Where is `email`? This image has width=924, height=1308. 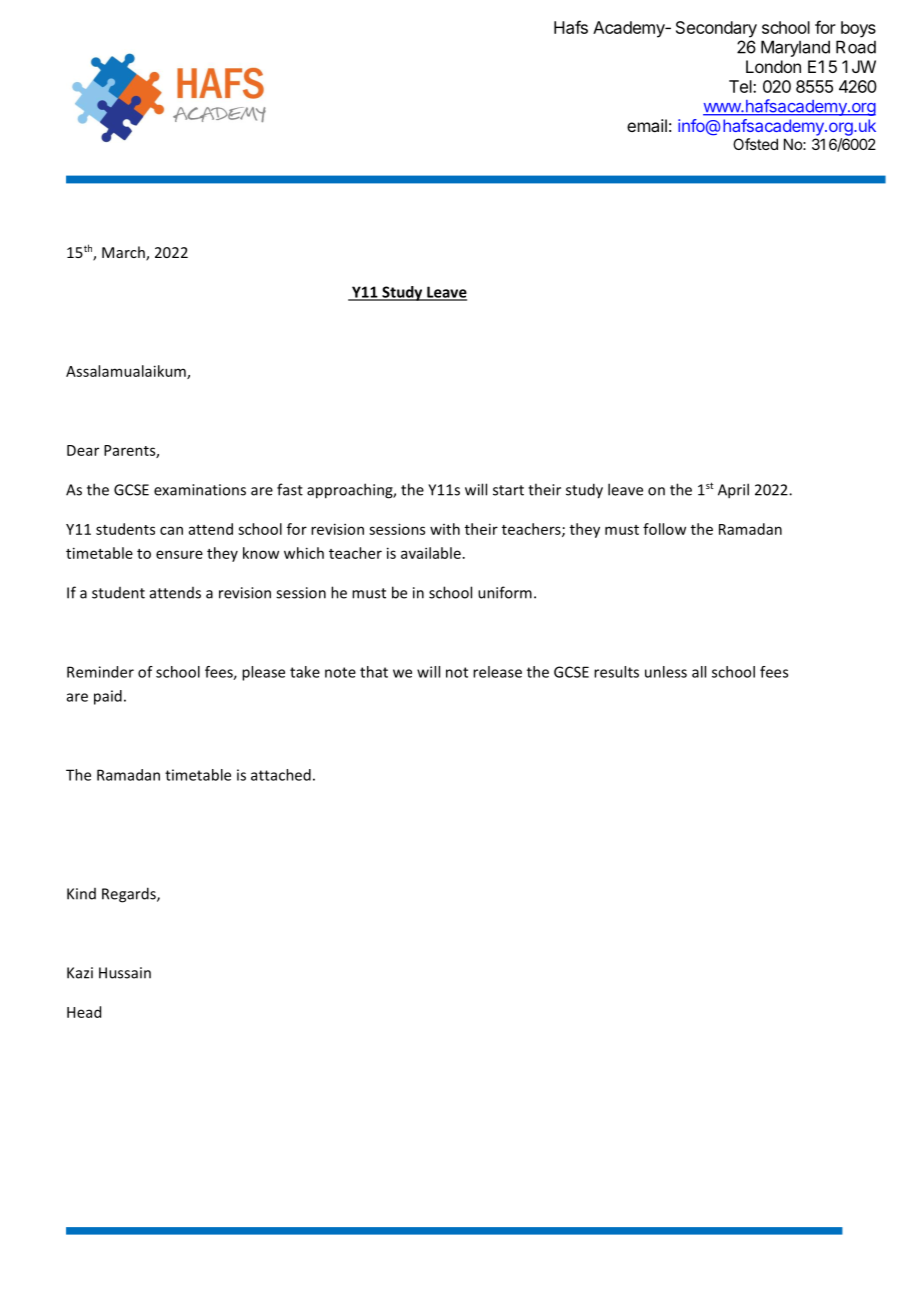
email is located at coordinates (647, 125).
